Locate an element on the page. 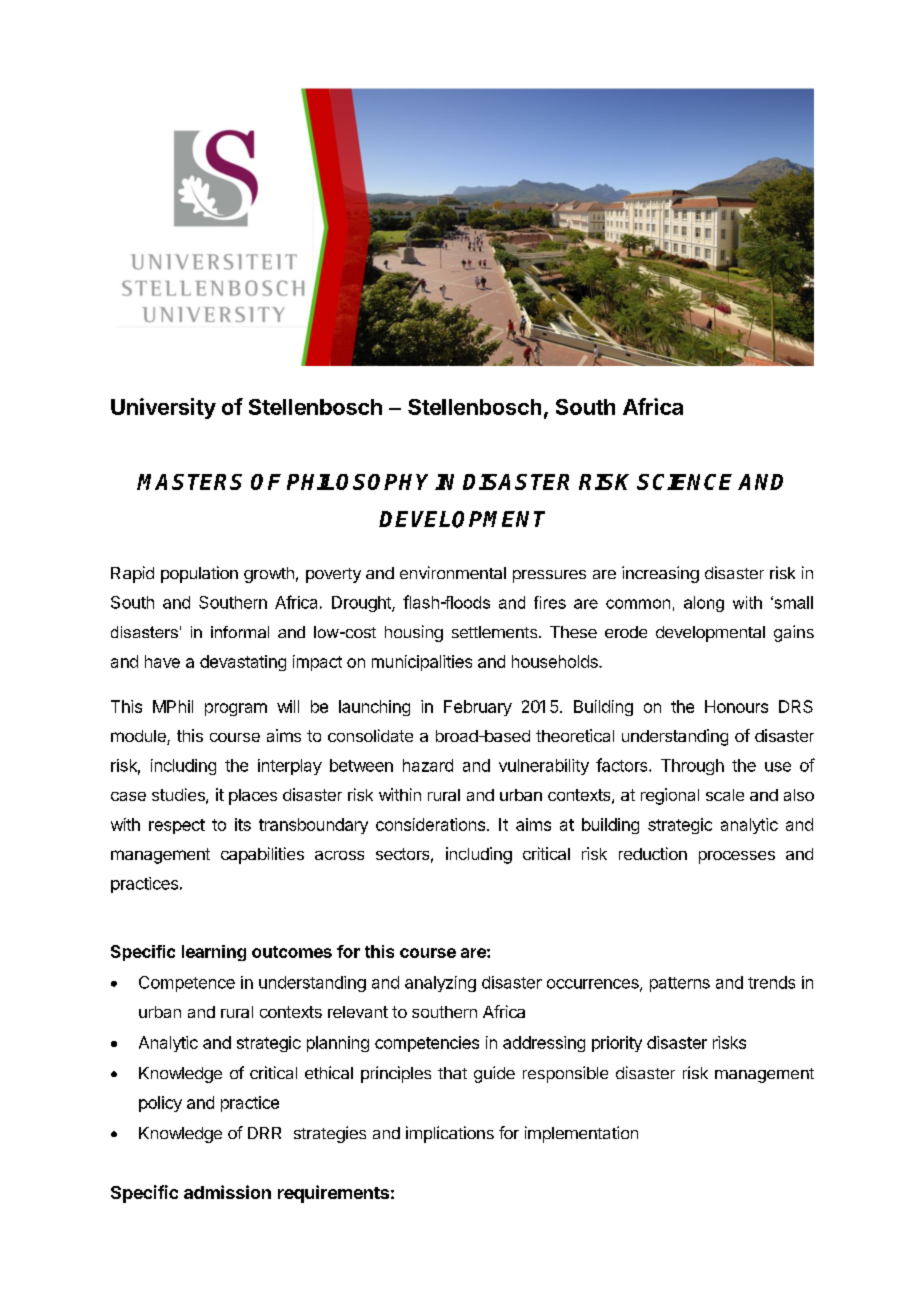 Image resolution: width=924 pixels, height=1308 pixels. PHILOSOPHY is located at coordinates (357, 482).
